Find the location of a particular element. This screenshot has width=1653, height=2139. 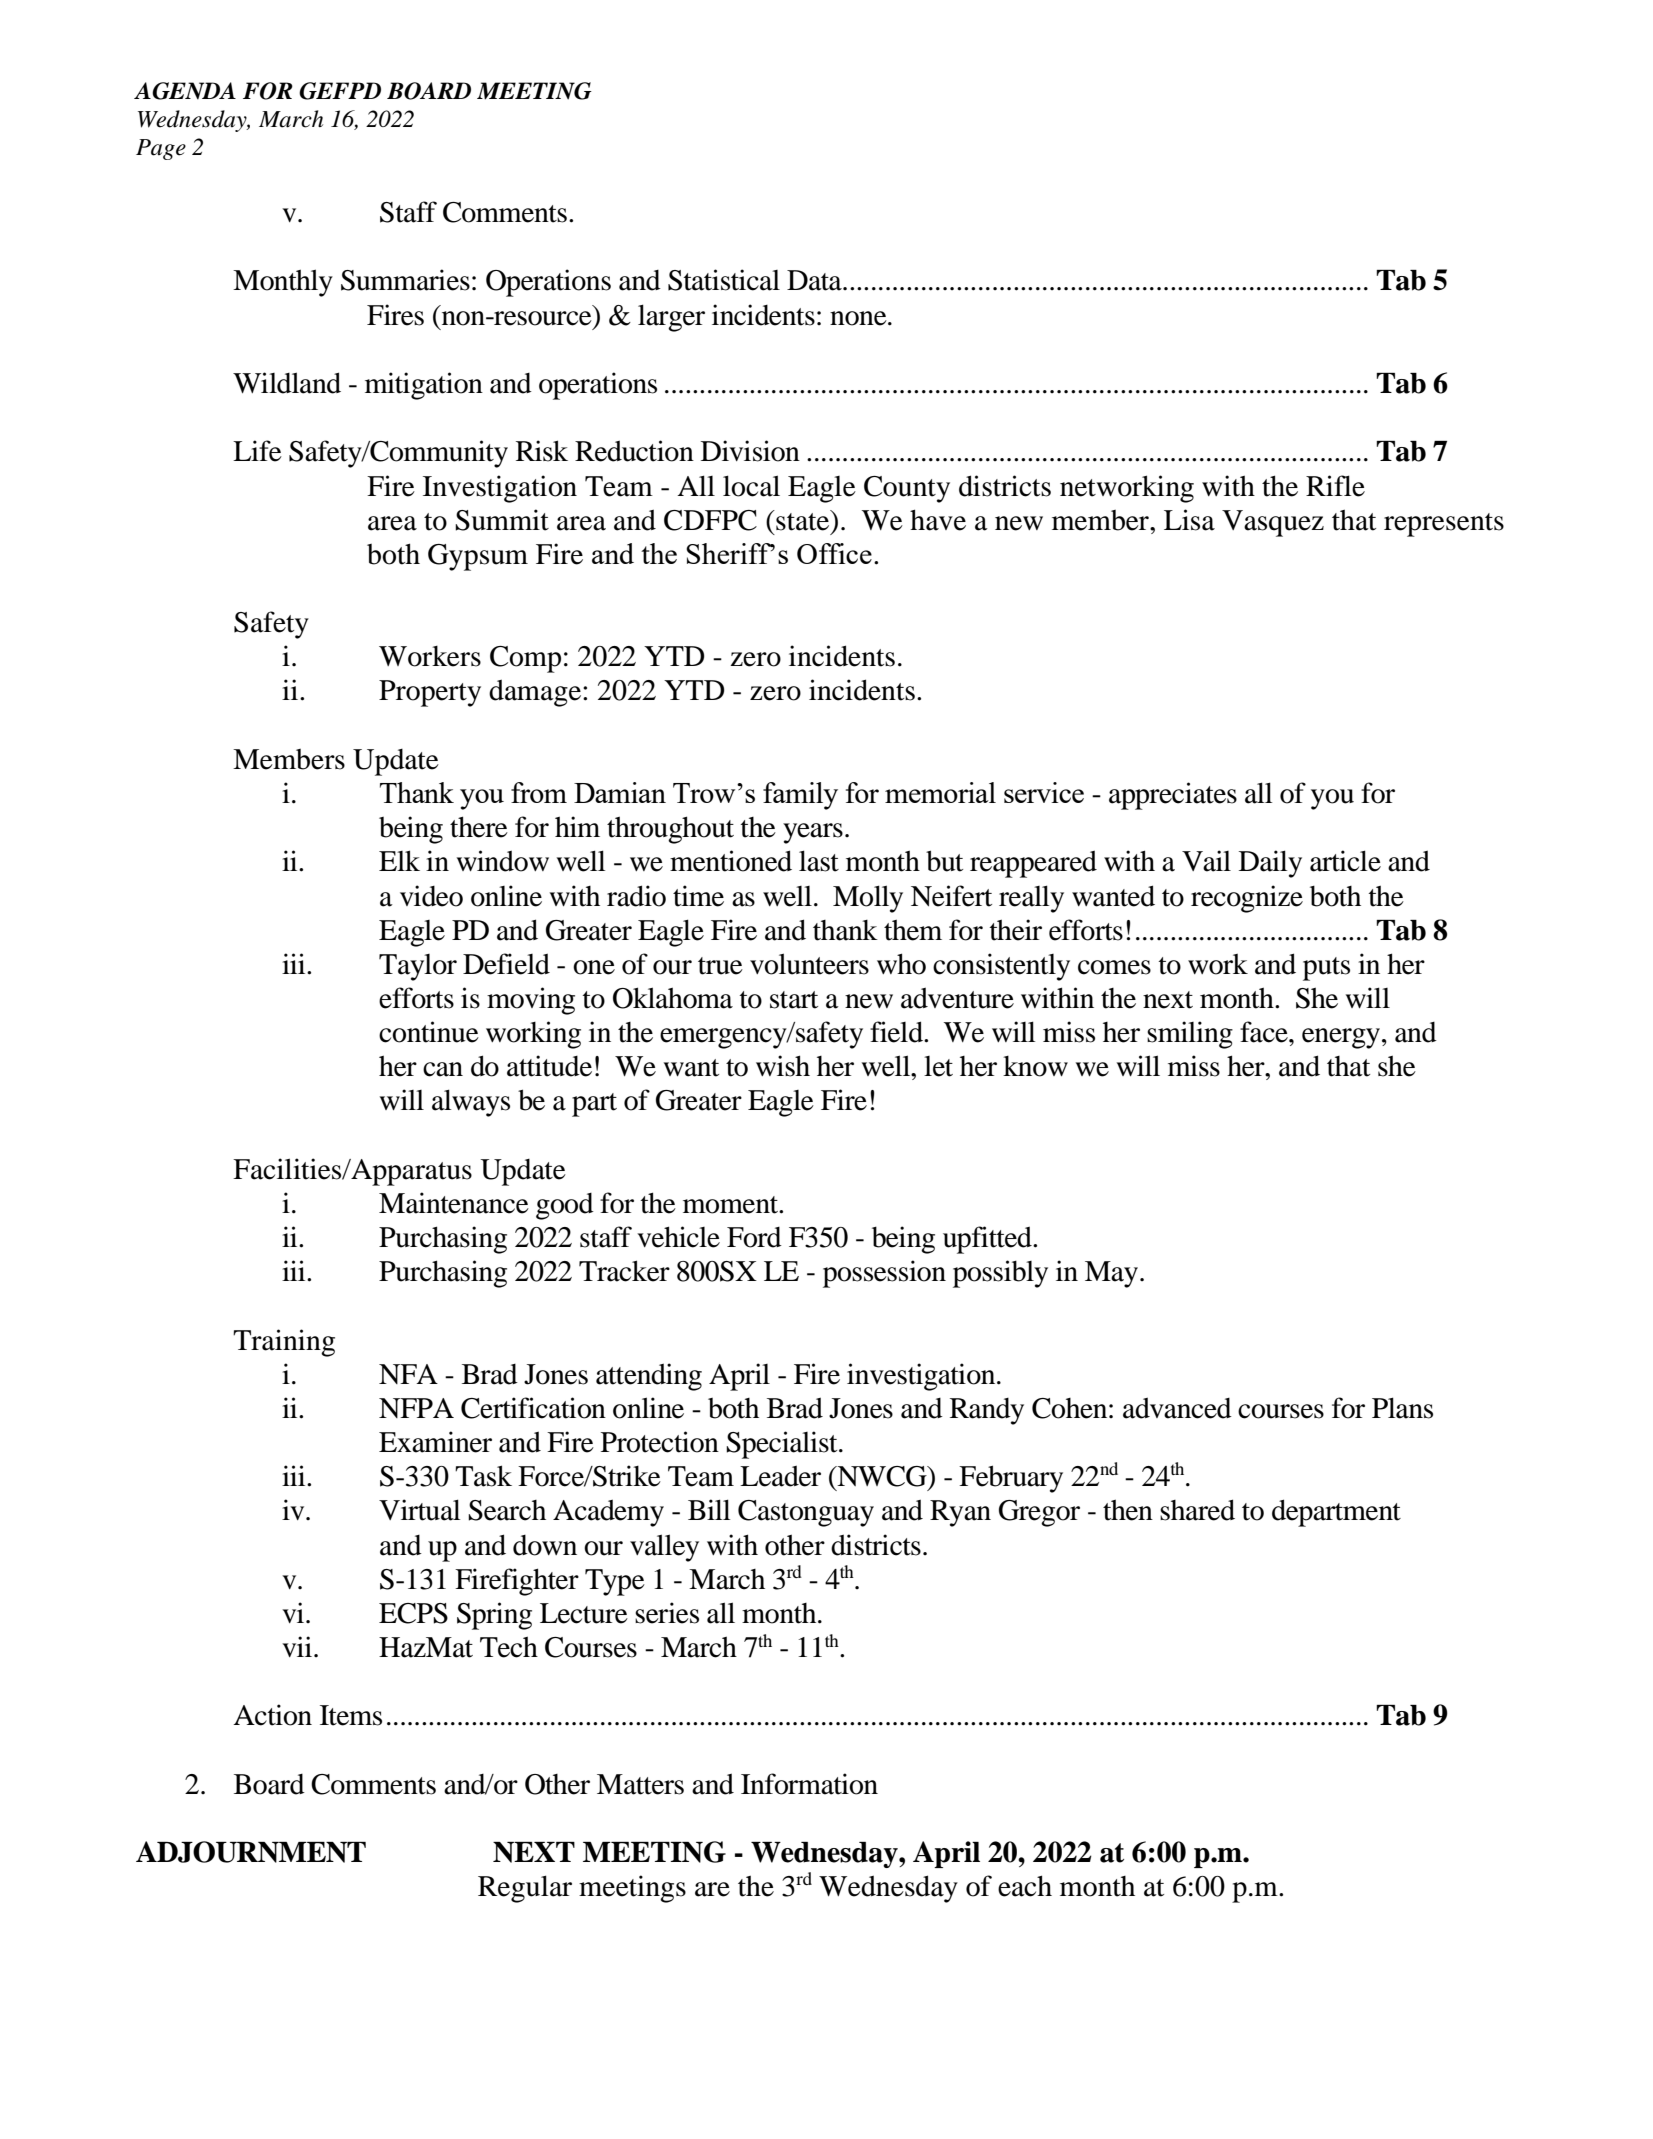

May is located at coordinates (1113, 1274).
